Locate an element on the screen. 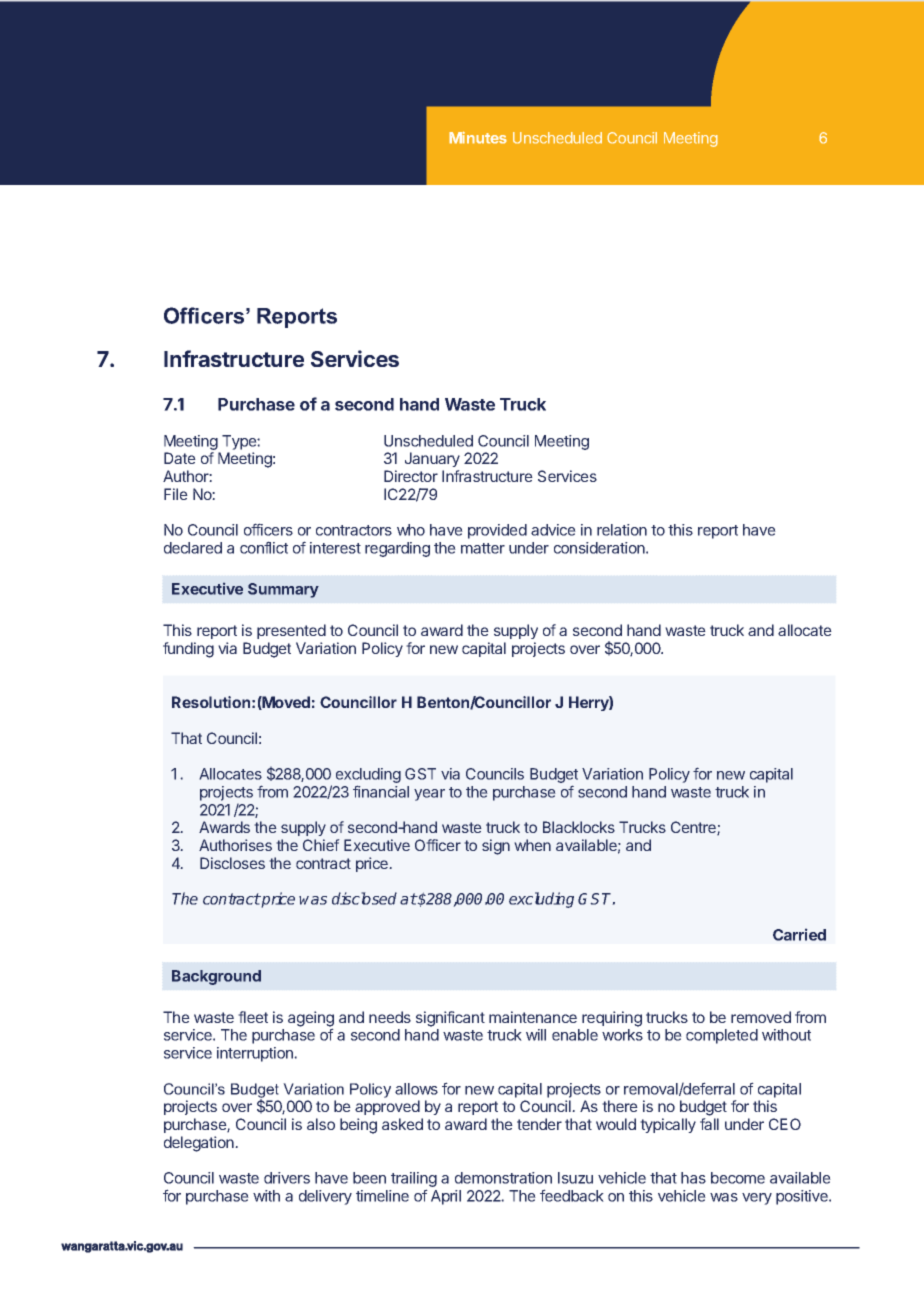 The image size is (924, 1308). drivers is located at coordinates (287, 1178).
